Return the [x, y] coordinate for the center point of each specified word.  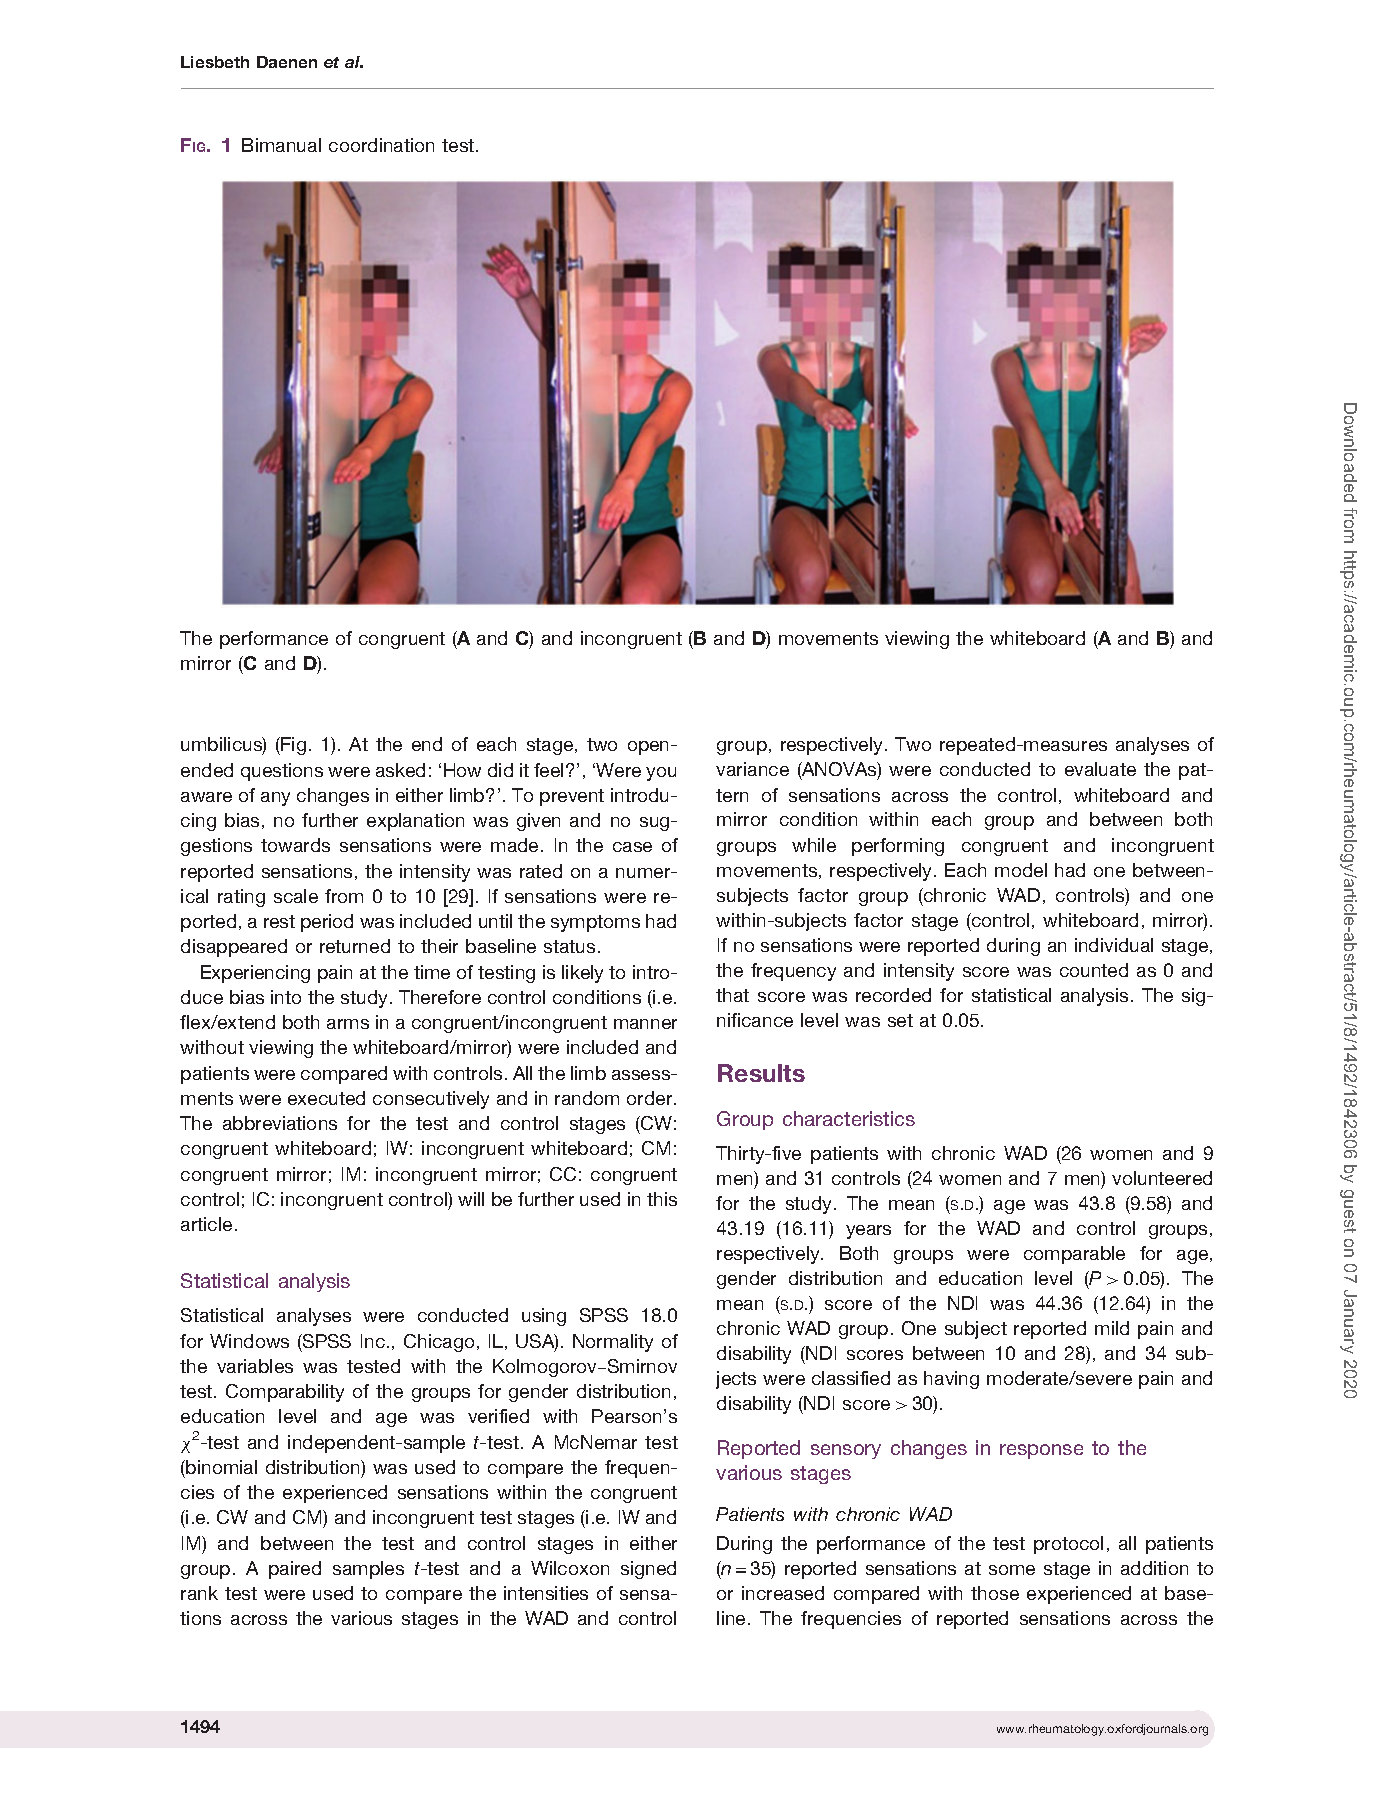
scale [296, 896]
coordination [381, 145]
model [1021, 870]
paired [295, 1570]
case [632, 847]
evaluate [1100, 769]
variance [752, 769]
